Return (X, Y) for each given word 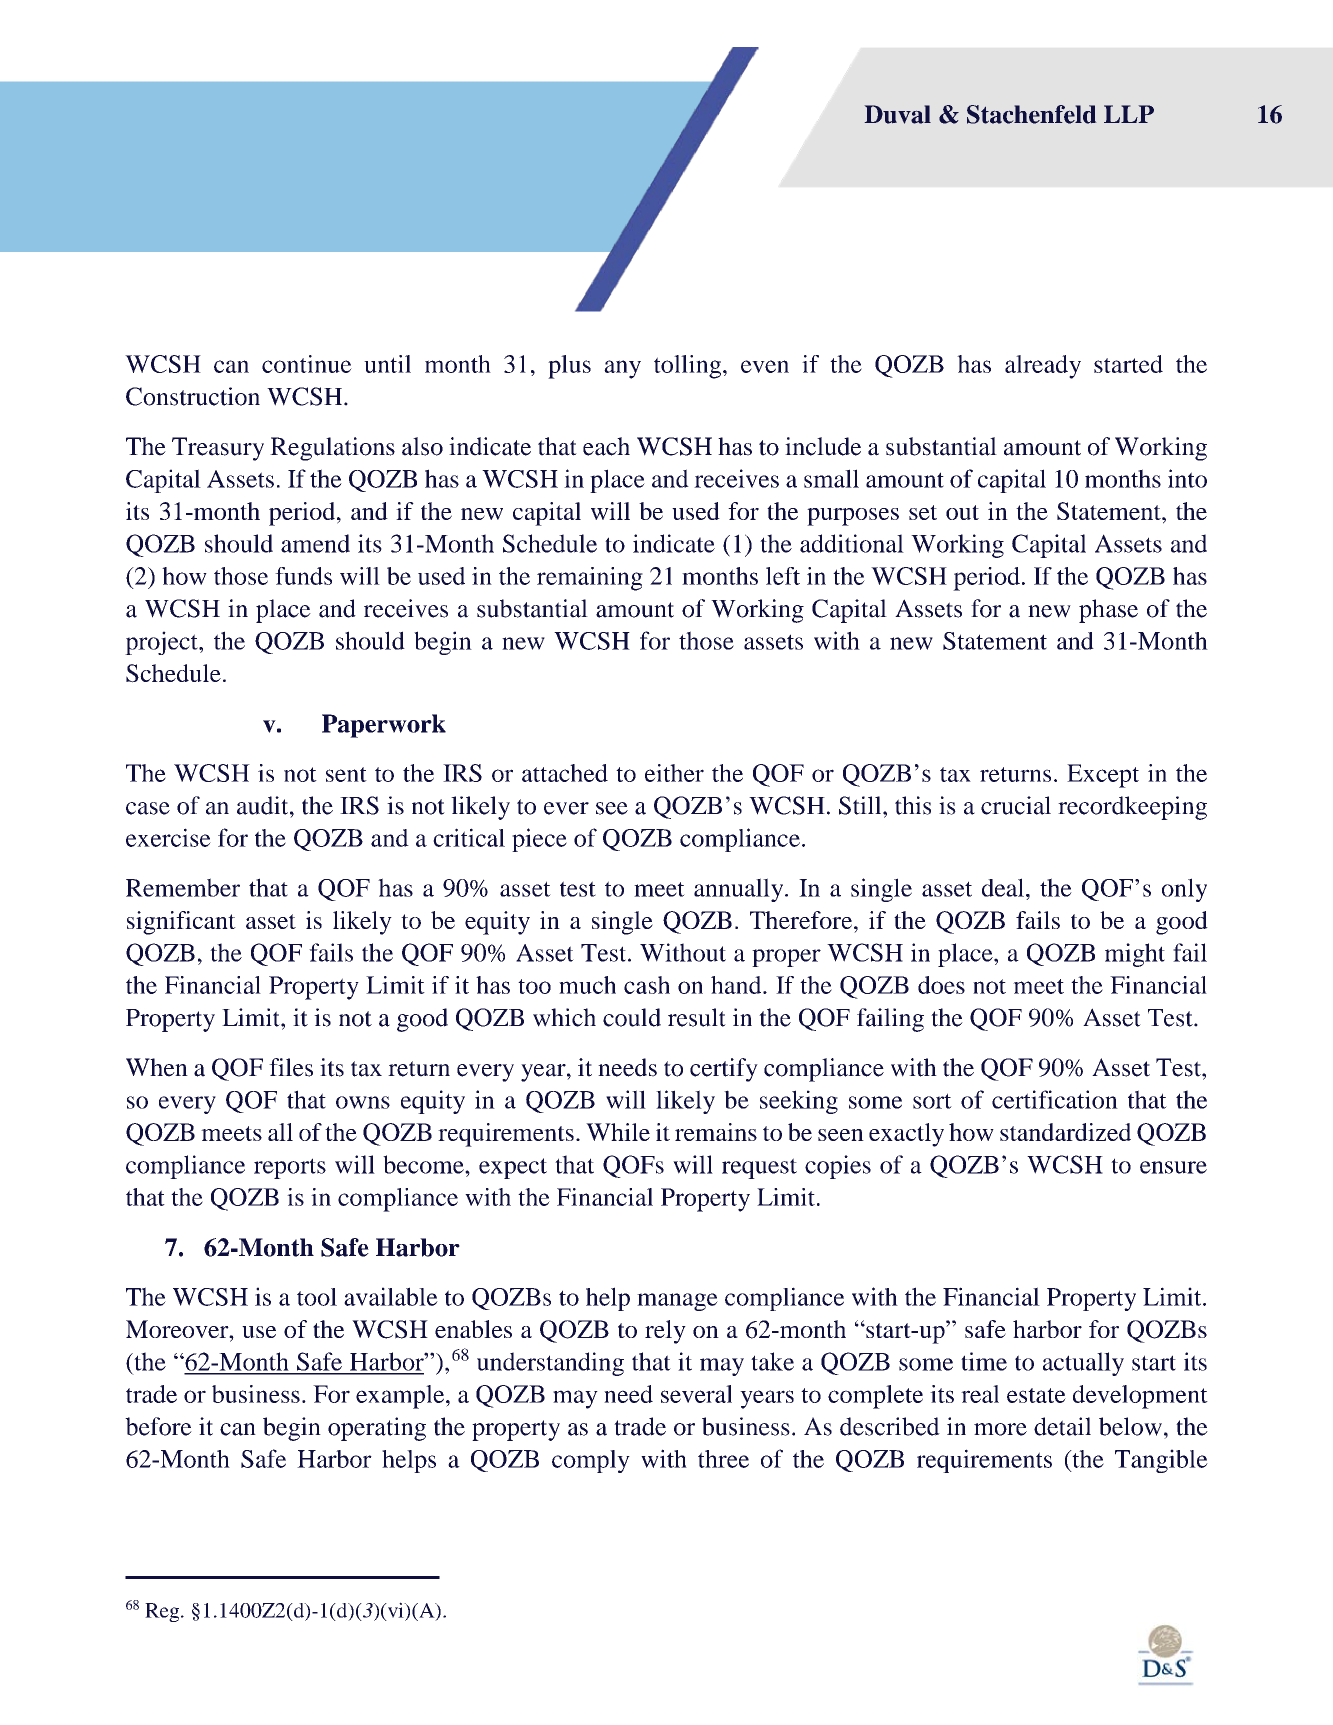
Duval (897, 114)
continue (307, 364)
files (291, 1067)
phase (1108, 611)
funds (303, 576)
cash (647, 985)
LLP (1129, 114)
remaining (590, 579)
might (1135, 955)
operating (377, 1429)
